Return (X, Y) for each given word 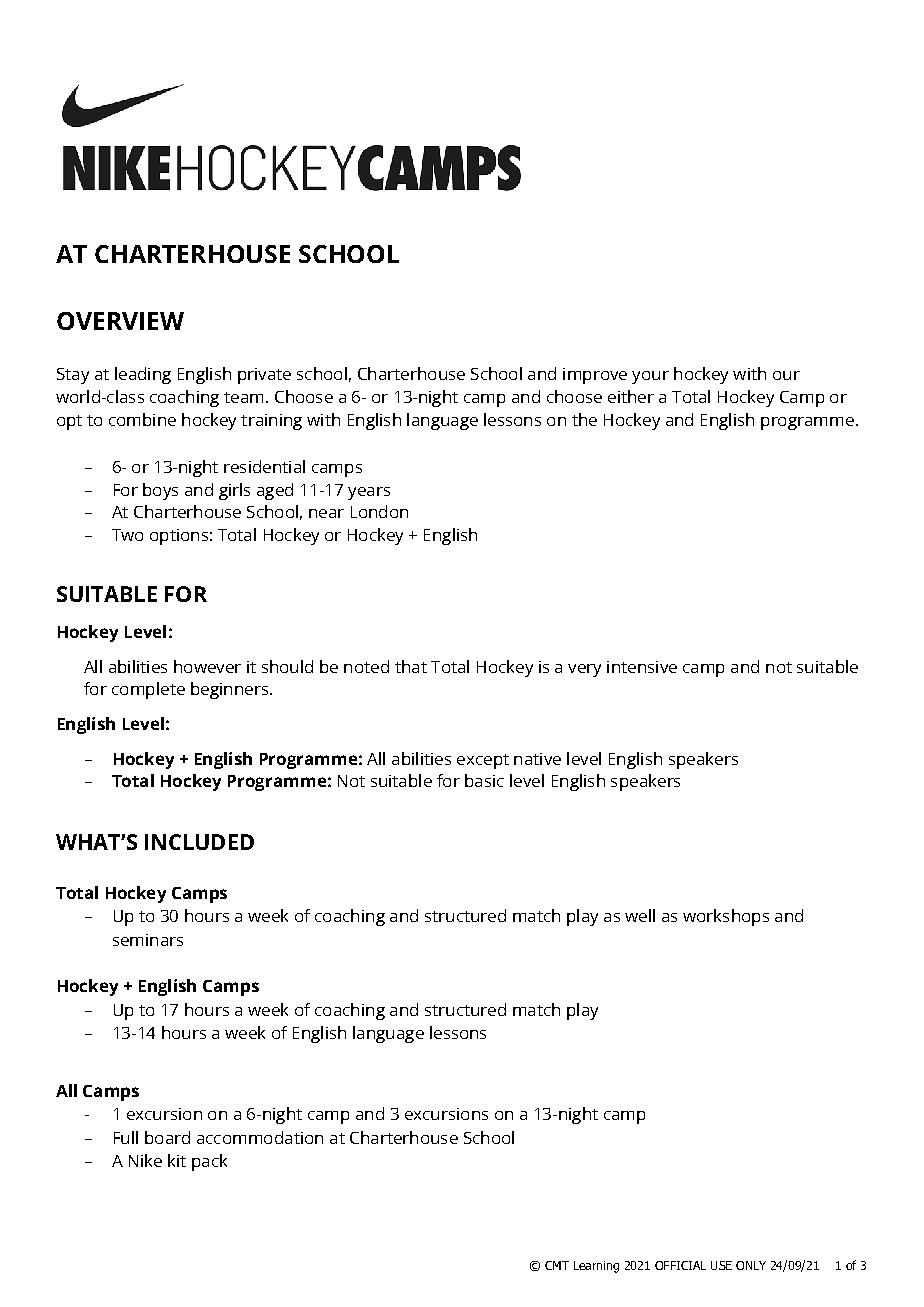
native (537, 759)
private (264, 376)
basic (484, 780)
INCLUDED (199, 842)
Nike (145, 1160)
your (650, 377)
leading (143, 375)
